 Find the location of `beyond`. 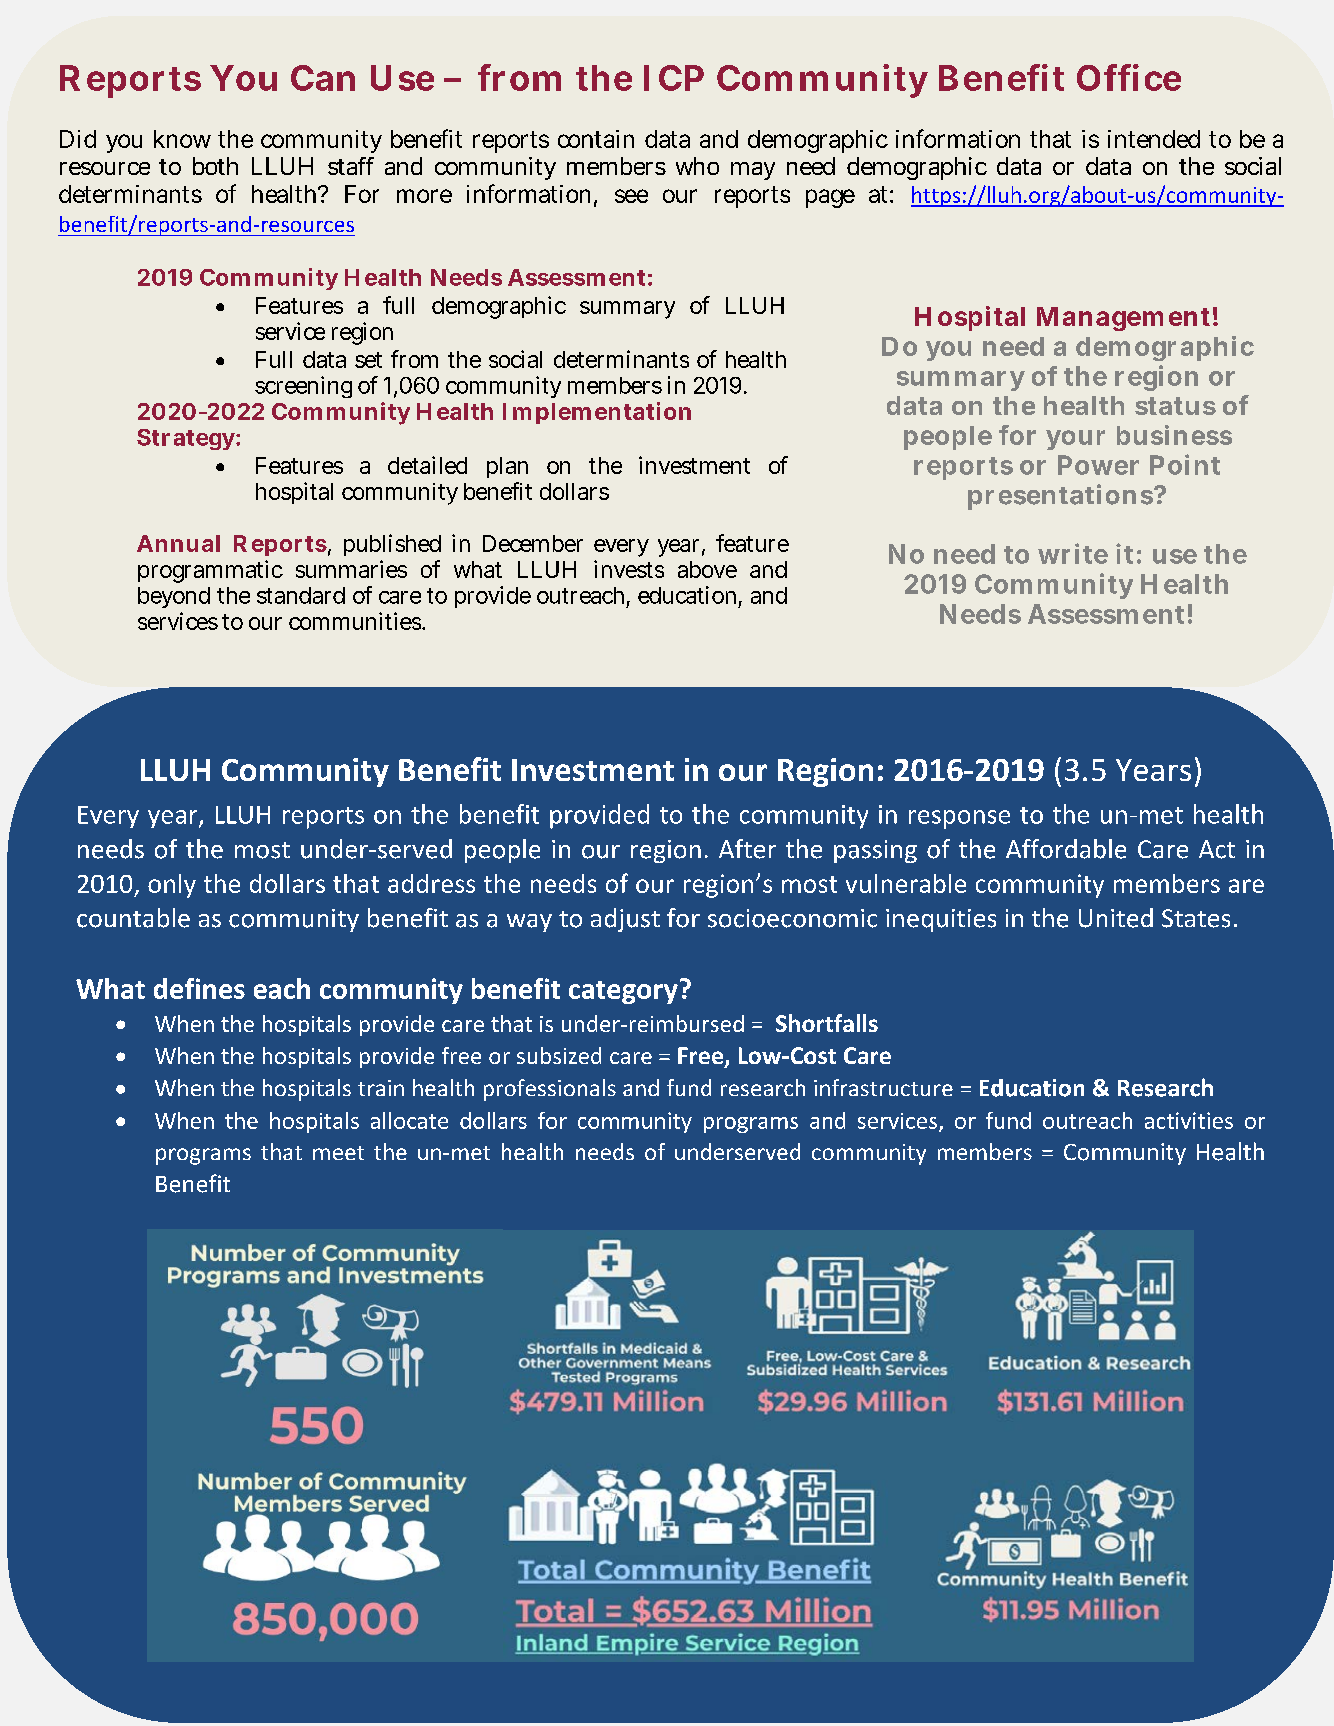

beyond is located at coordinates (174, 597).
